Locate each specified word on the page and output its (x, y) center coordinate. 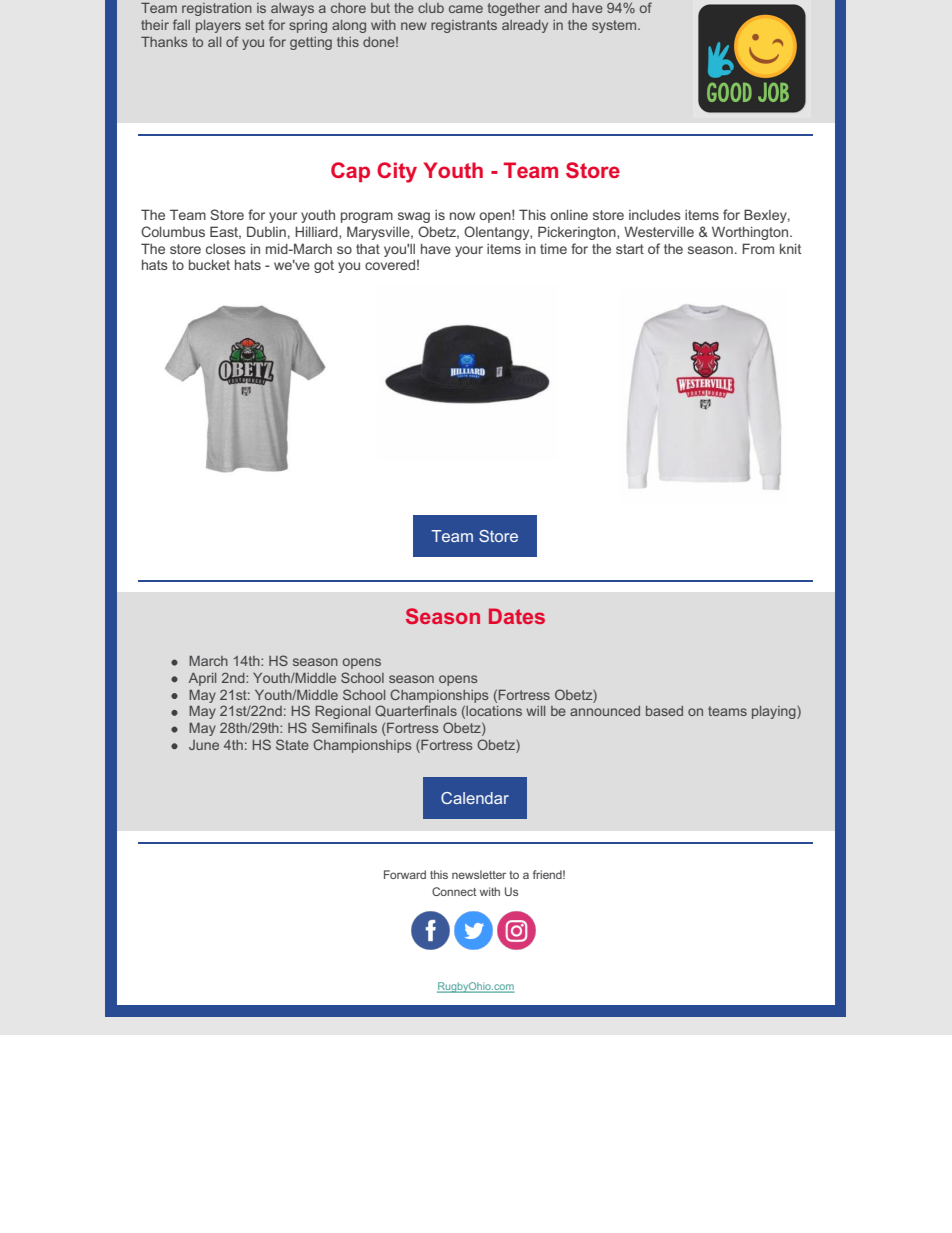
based (664, 711)
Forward (405, 874)
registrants (464, 26)
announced (605, 711)
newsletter (479, 874)
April (202, 679)
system (615, 26)
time (553, 248)
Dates (517, 616)
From (758, 248)
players (218, 26)
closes (226, 249)
